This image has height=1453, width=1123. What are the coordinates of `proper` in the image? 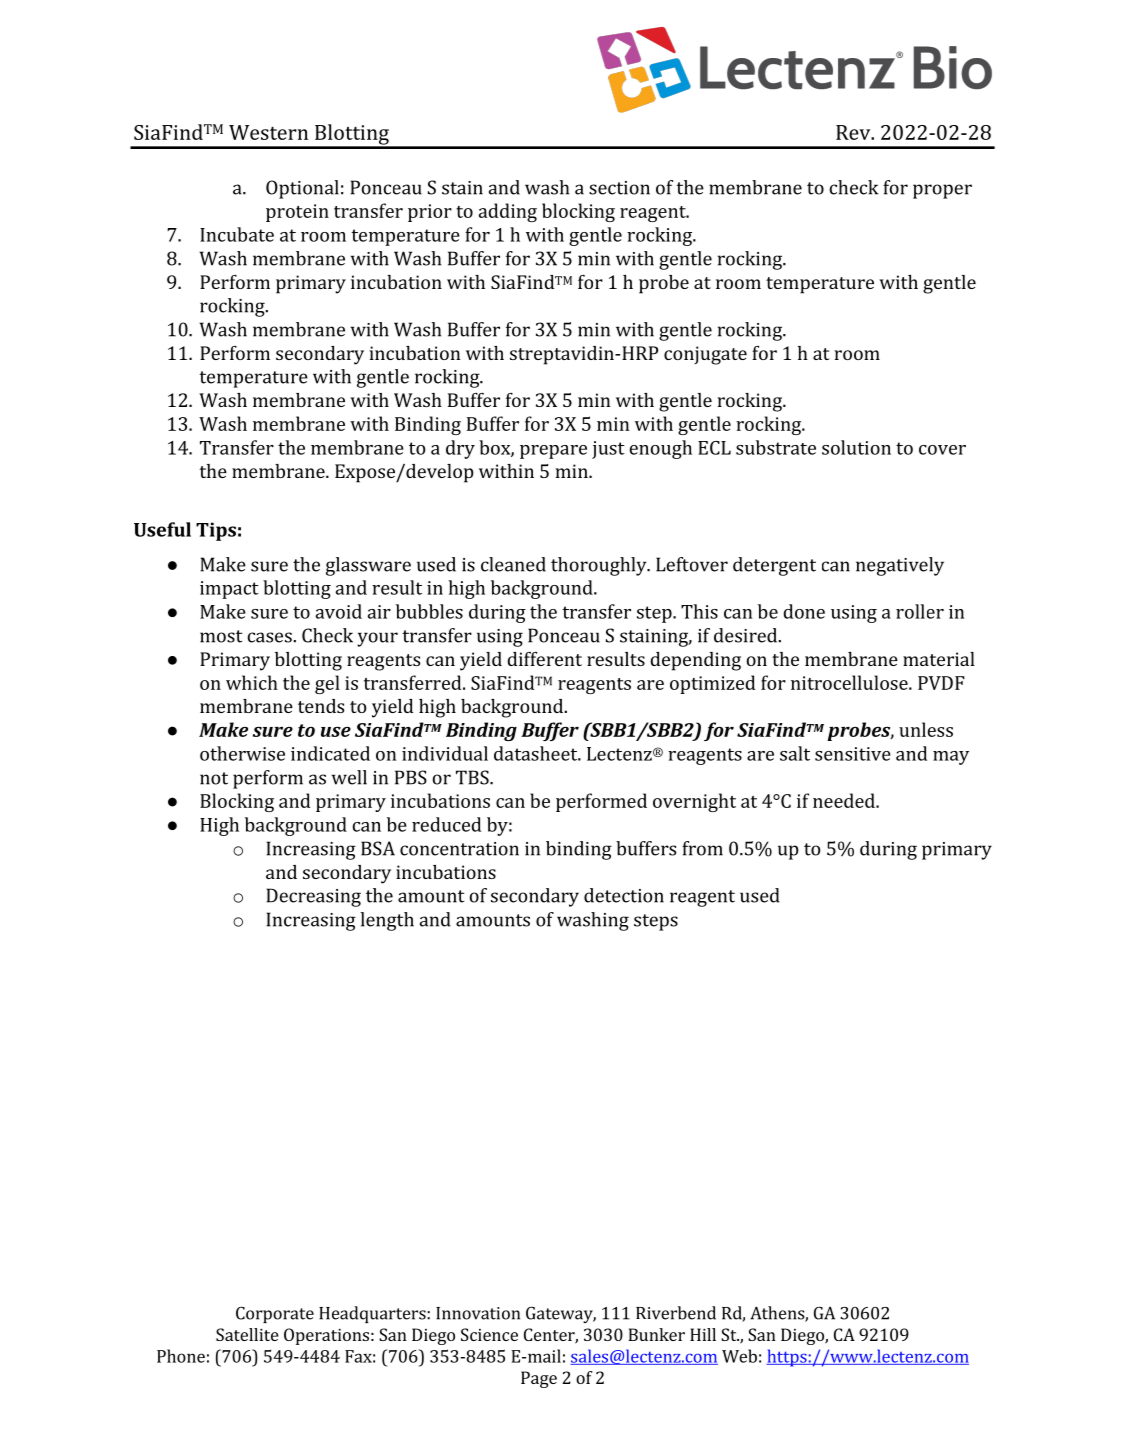 It's located at (942, 191).
